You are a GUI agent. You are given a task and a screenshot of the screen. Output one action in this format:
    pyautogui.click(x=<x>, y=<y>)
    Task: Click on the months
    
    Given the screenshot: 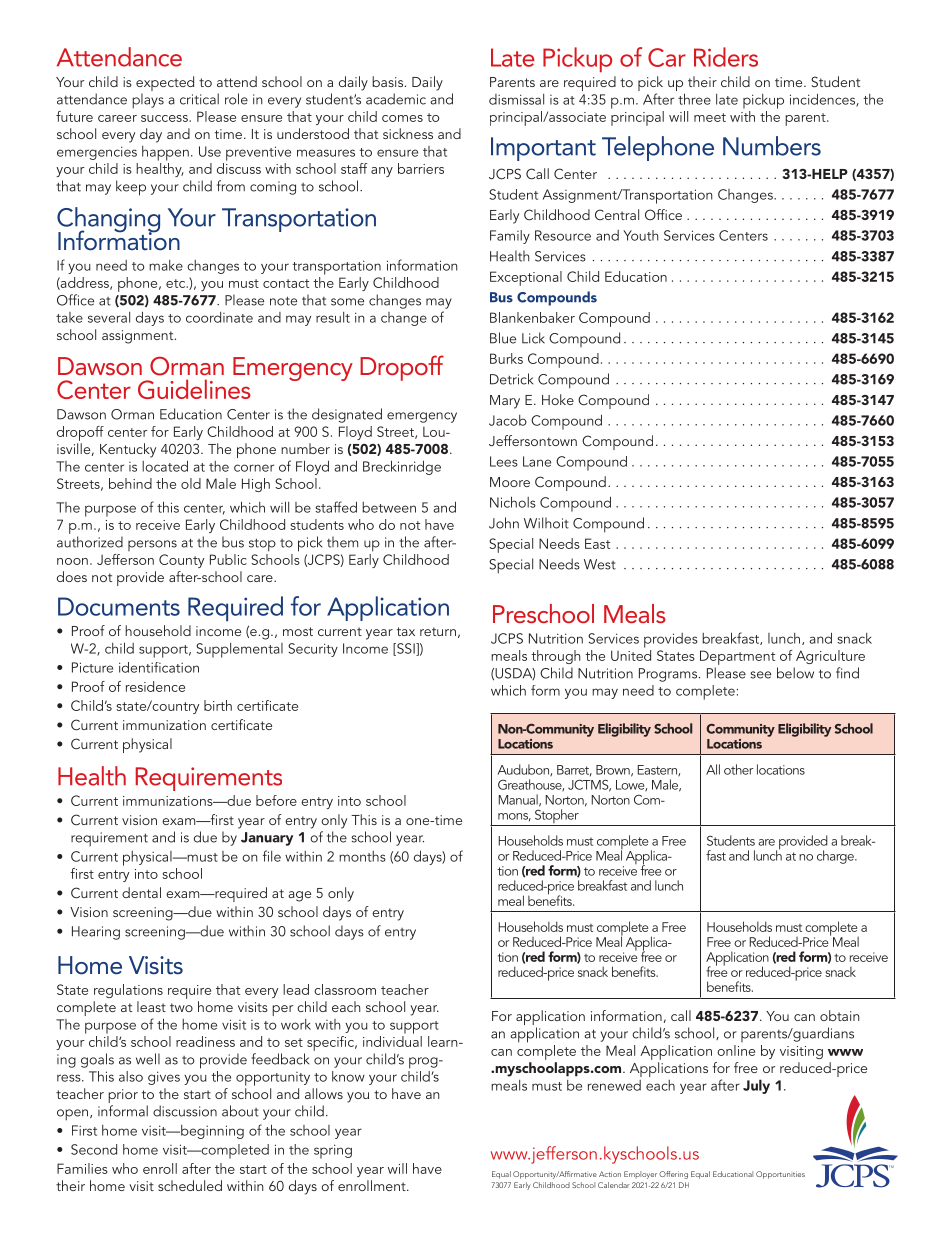 What is the action you would take?
    pyautogui.click(x=362, y=856)
